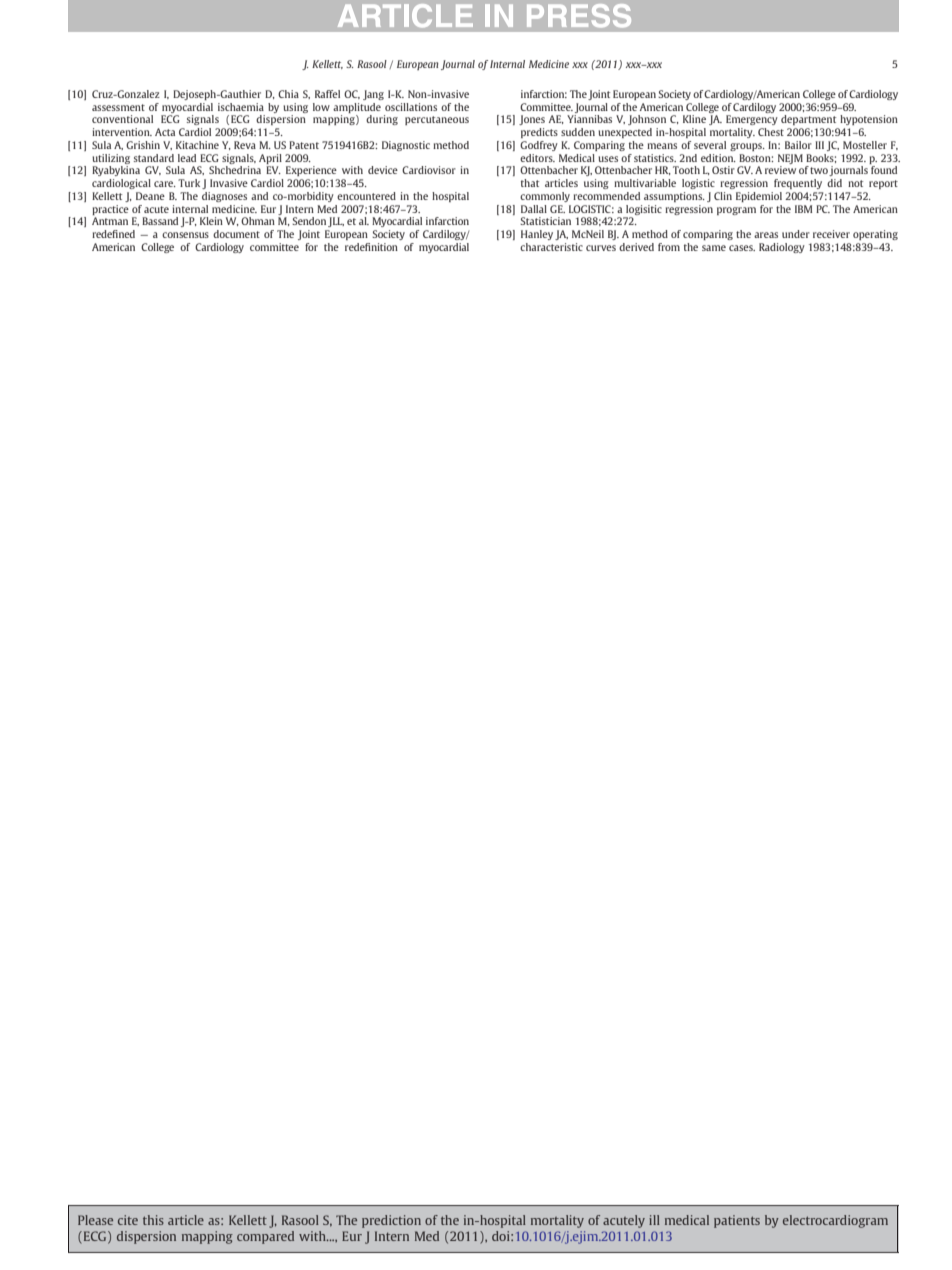 Image resolution: width=952 pixels, height=1270 pixels. What do you see at coordinates (771, 132) in the image?
I see `Chest` at bounding box center [771, 132].
